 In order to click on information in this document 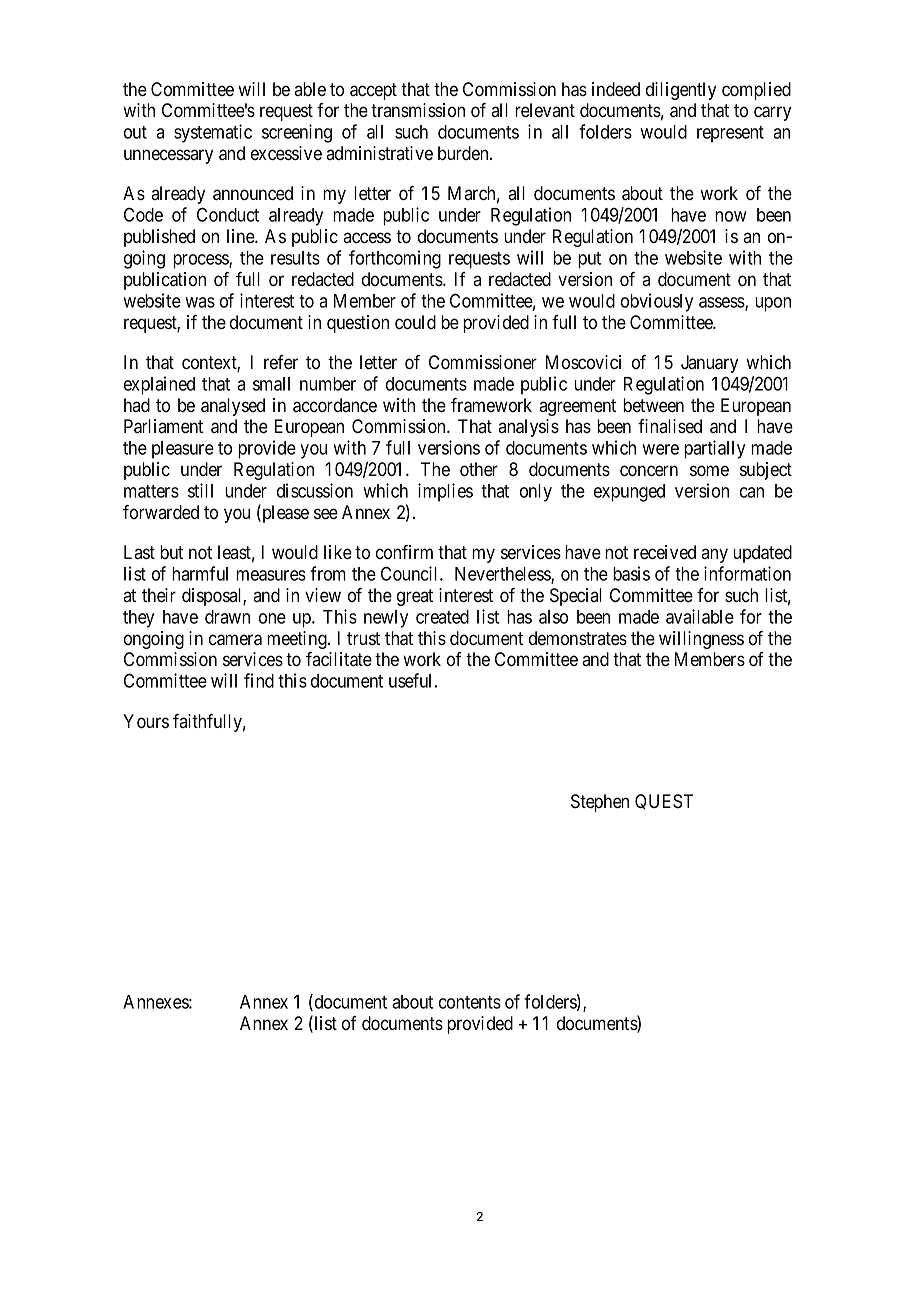, I will do `click(747, 573)`.
